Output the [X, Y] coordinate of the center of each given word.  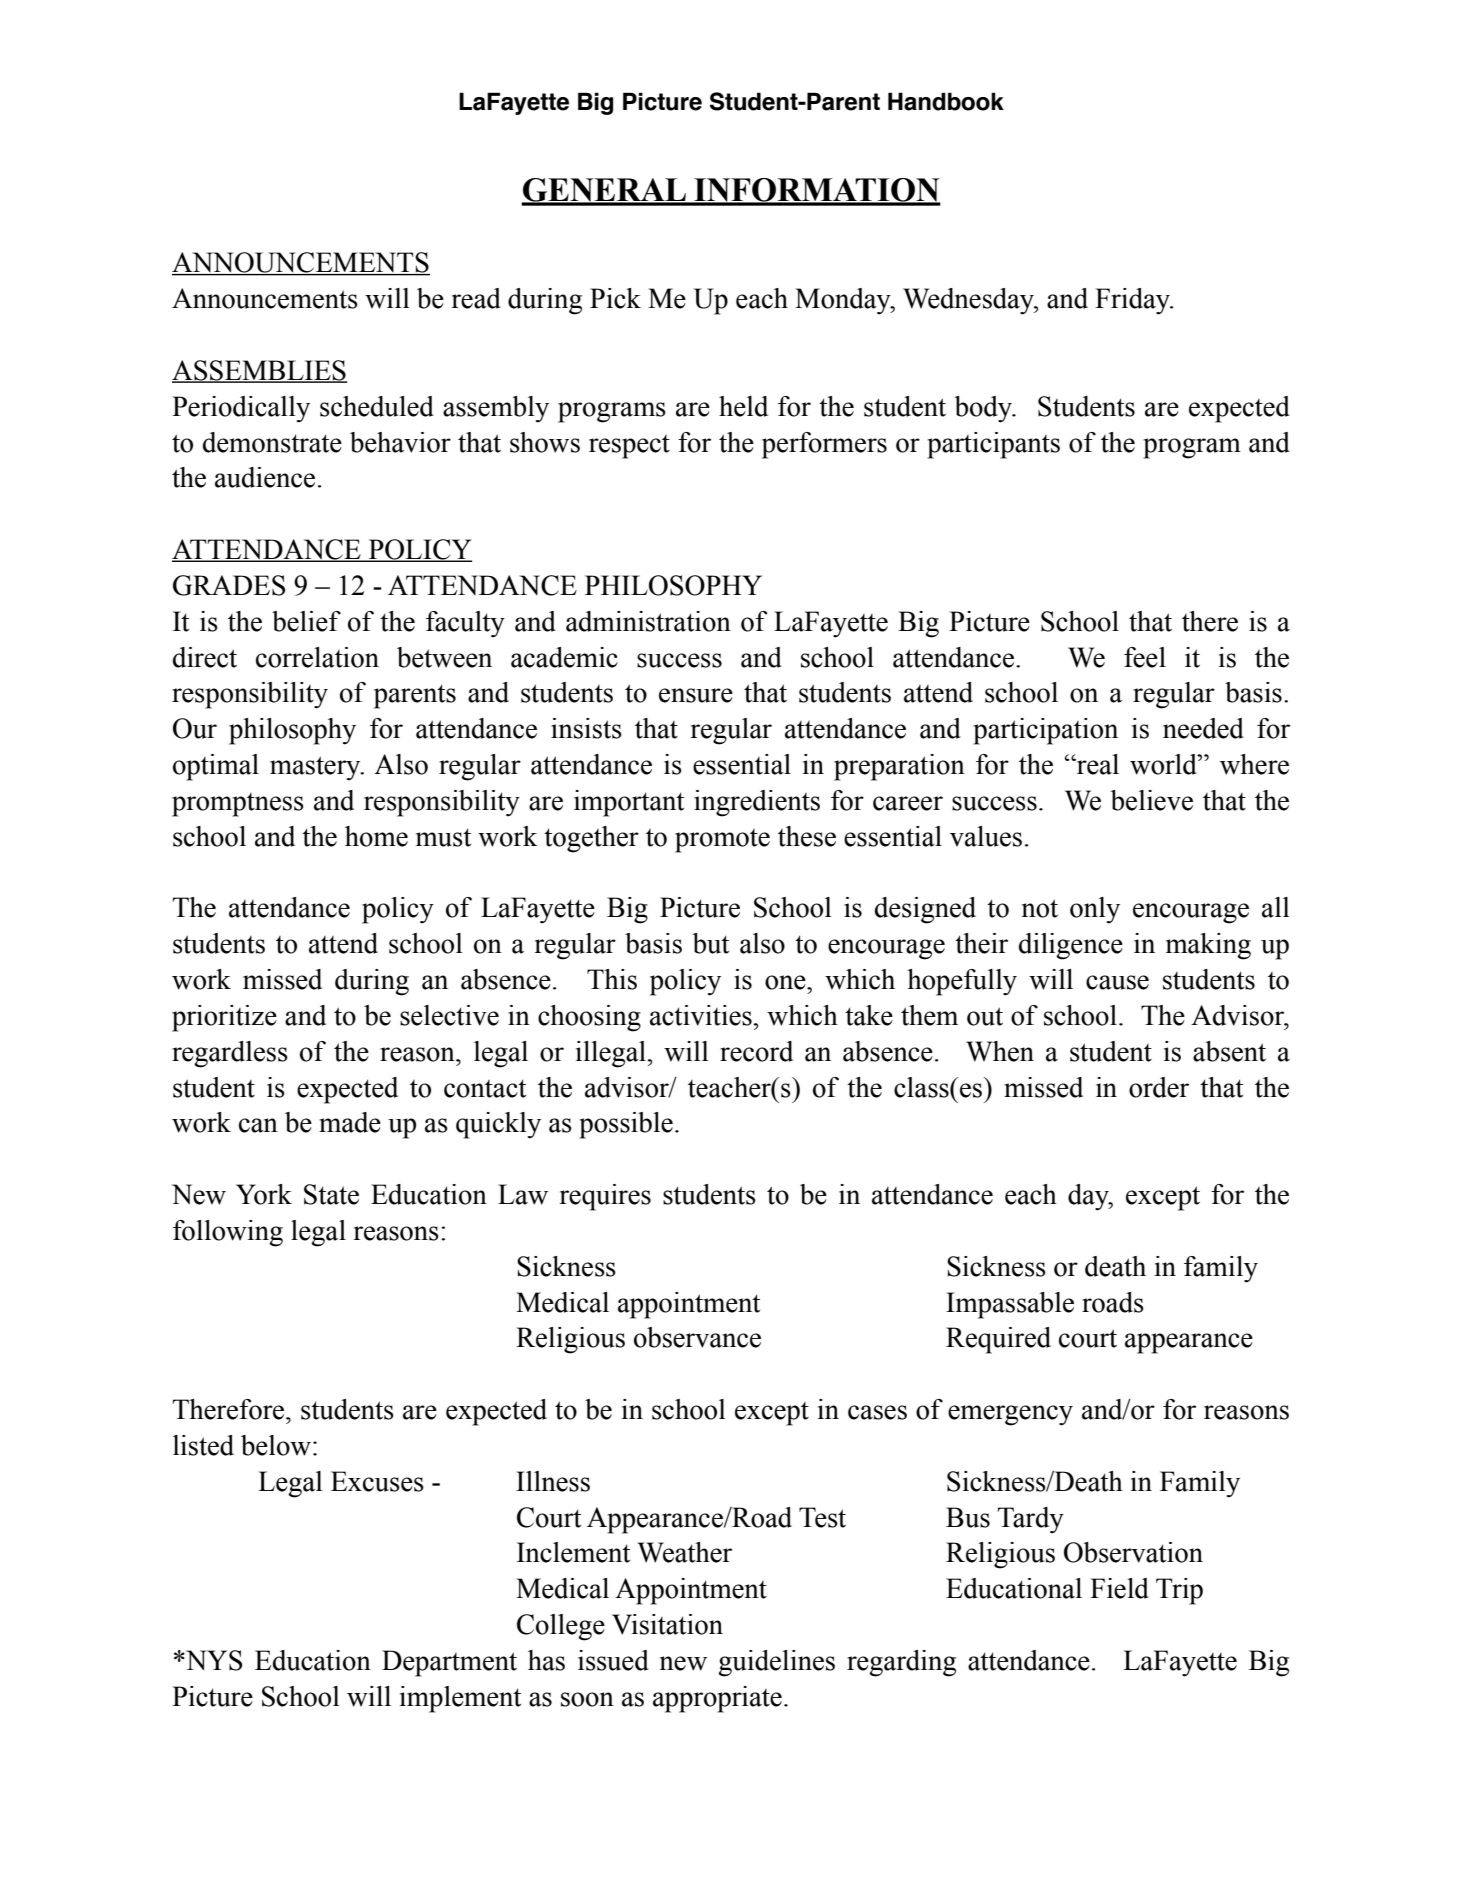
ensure [696, 695]
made [350, 1122]
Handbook [946, 101]
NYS [213, 1660]
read [476, 298]
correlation [317, 657]
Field [1119, 1588]
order [1159, 1087]
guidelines [776, 1663]
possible [626, 1125]
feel [1145, 657]
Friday [1133, 301]
